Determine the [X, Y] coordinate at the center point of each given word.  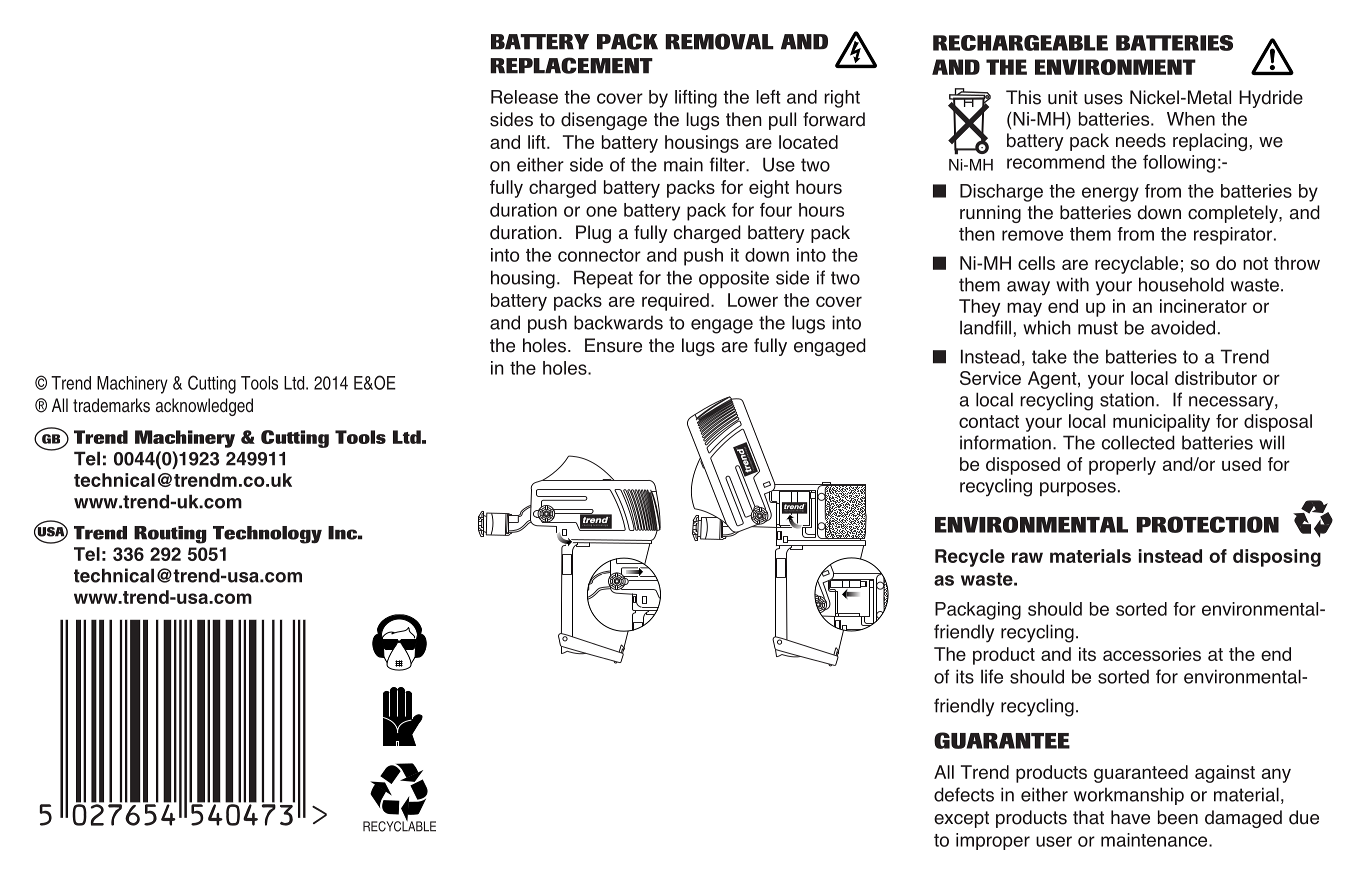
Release [524, 97]
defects [964, 794]
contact [989, 421]
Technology [267, 535]
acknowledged [204, 407]
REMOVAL [719, 41]
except [961, 819]
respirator [1234, 236]
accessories [1152, 654]
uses [1103, 99]
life [992, 676]
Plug [593, 234]
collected [1138, 442]
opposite [734, 279]
